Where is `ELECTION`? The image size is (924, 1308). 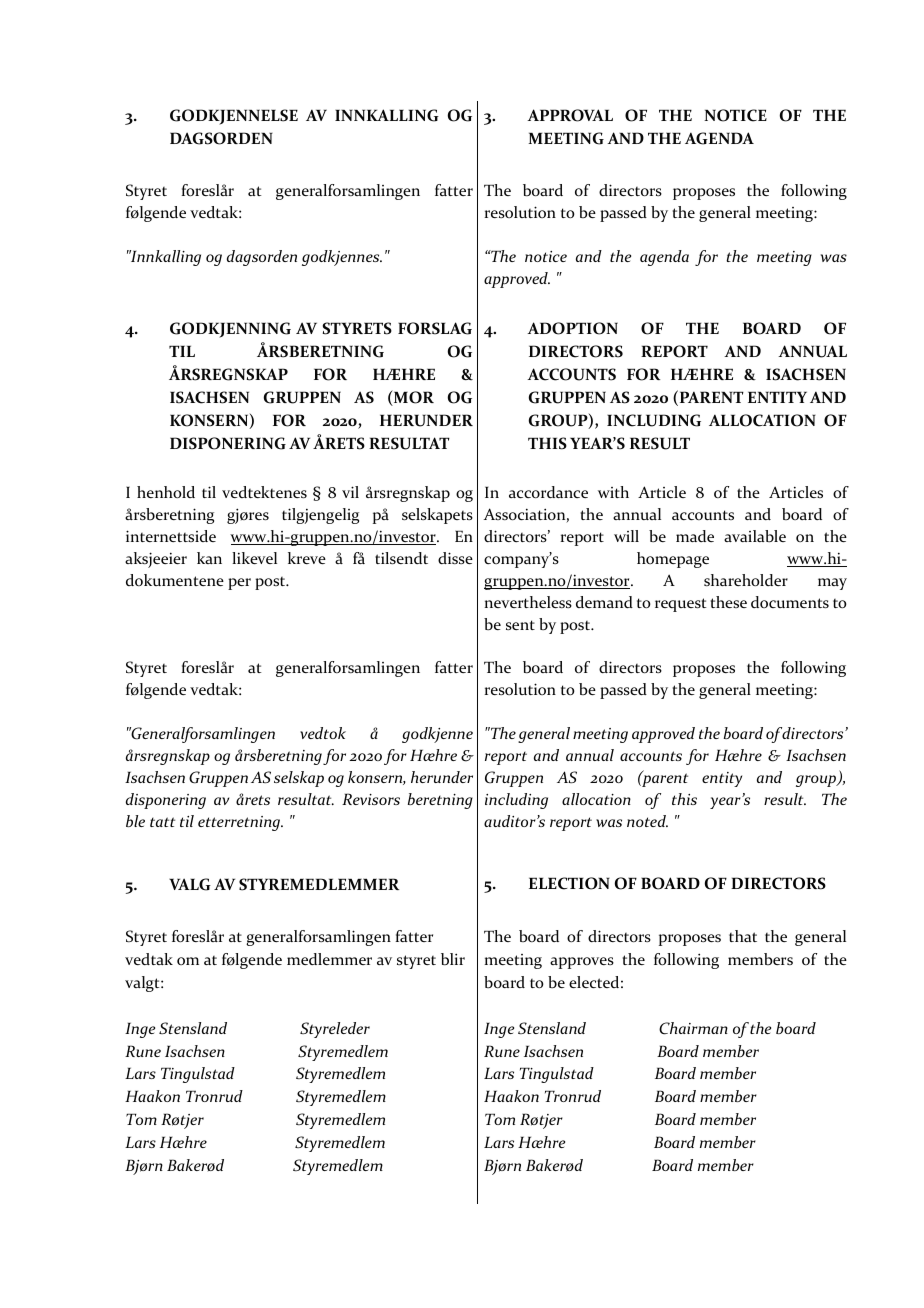
ELECTION is located at coordinates (569, 883).
